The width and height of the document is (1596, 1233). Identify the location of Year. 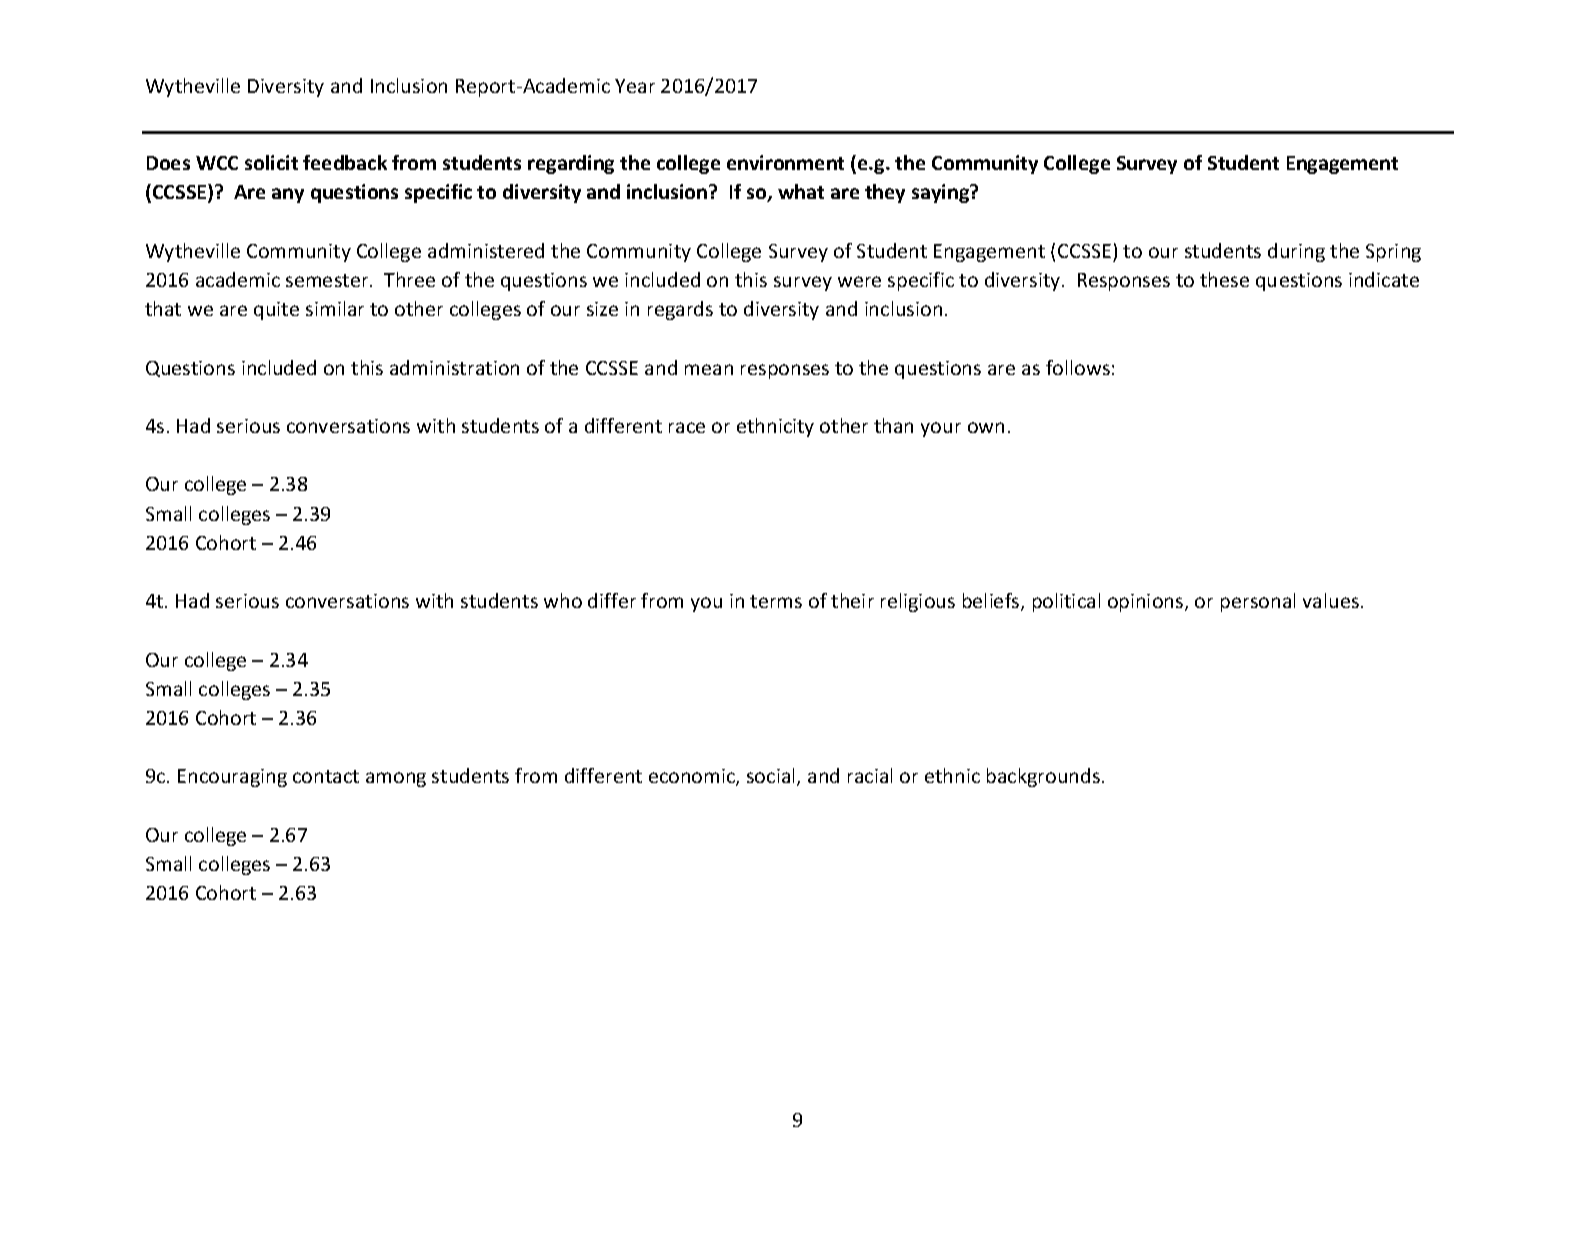
(635, 86).
